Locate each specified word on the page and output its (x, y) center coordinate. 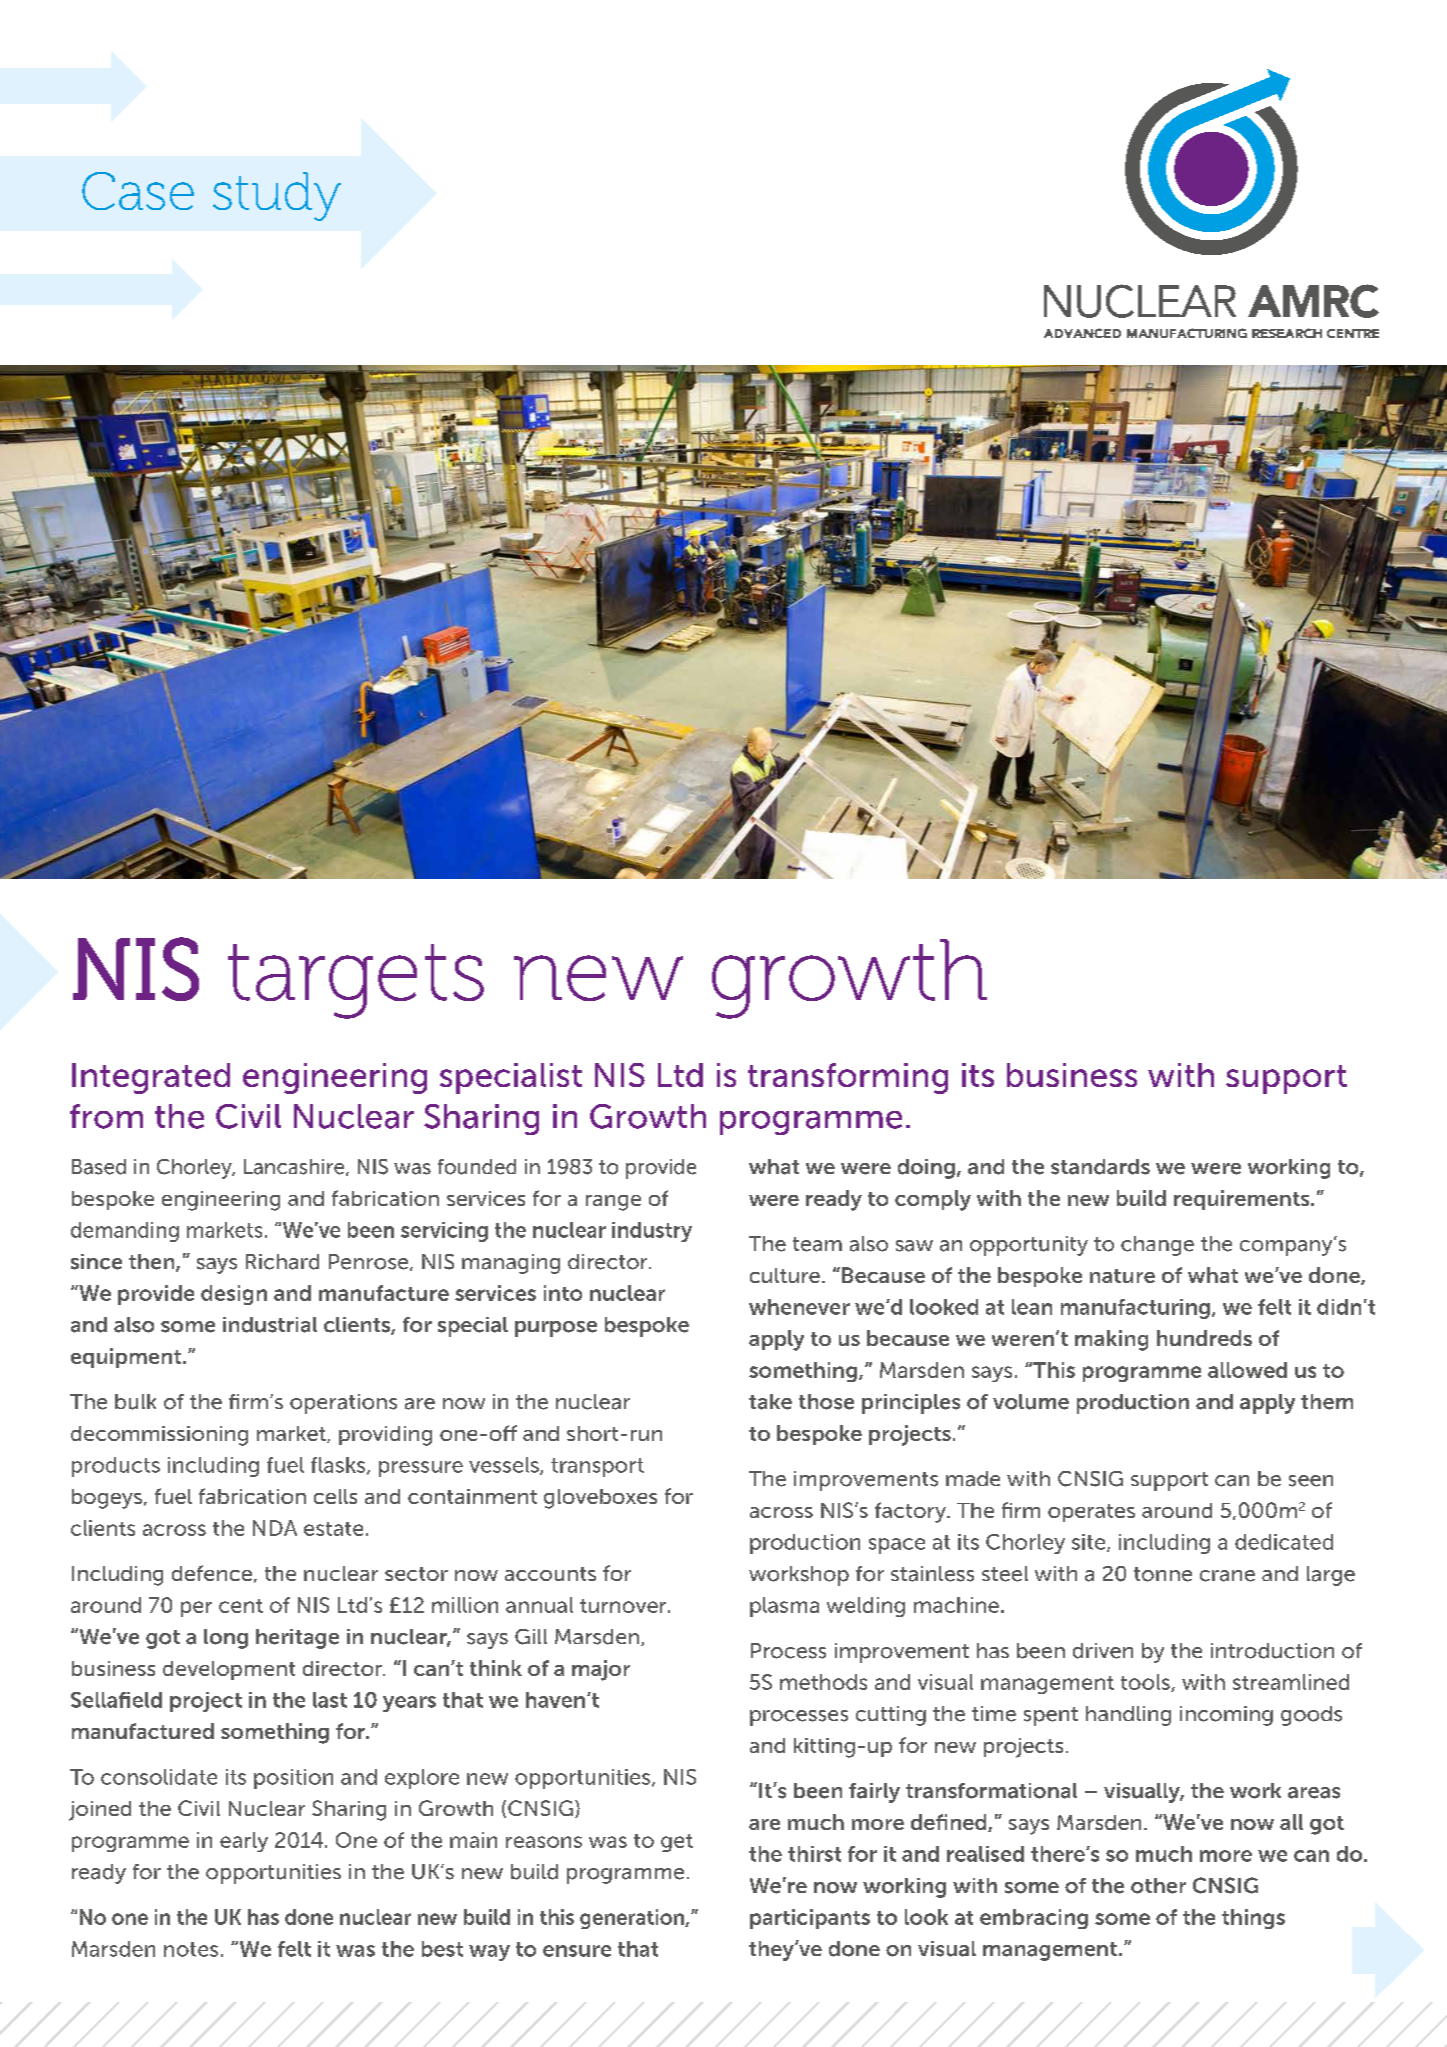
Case (138, 191)
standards (1100, 1167)
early (244, 1842)
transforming (848, 1078)
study (277, 196)
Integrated (151, 1078)
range (613, 1203)
